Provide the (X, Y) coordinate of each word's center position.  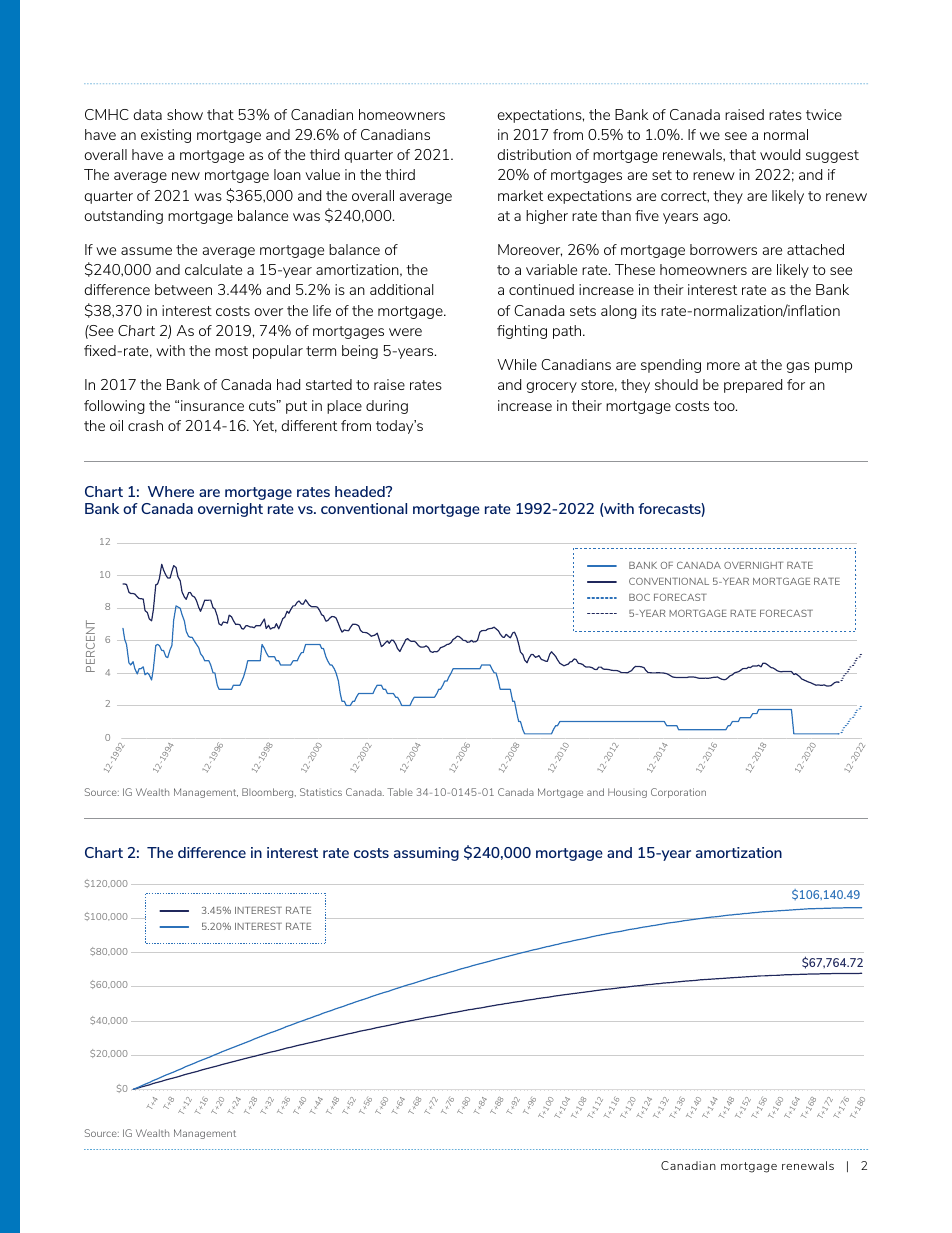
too (725, 406)
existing (166, 136)
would (780, 154)
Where (171, 491)
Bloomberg (269, 793)
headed (361, 491)
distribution (534, 154)
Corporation (678, 793)
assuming (426, 854)
